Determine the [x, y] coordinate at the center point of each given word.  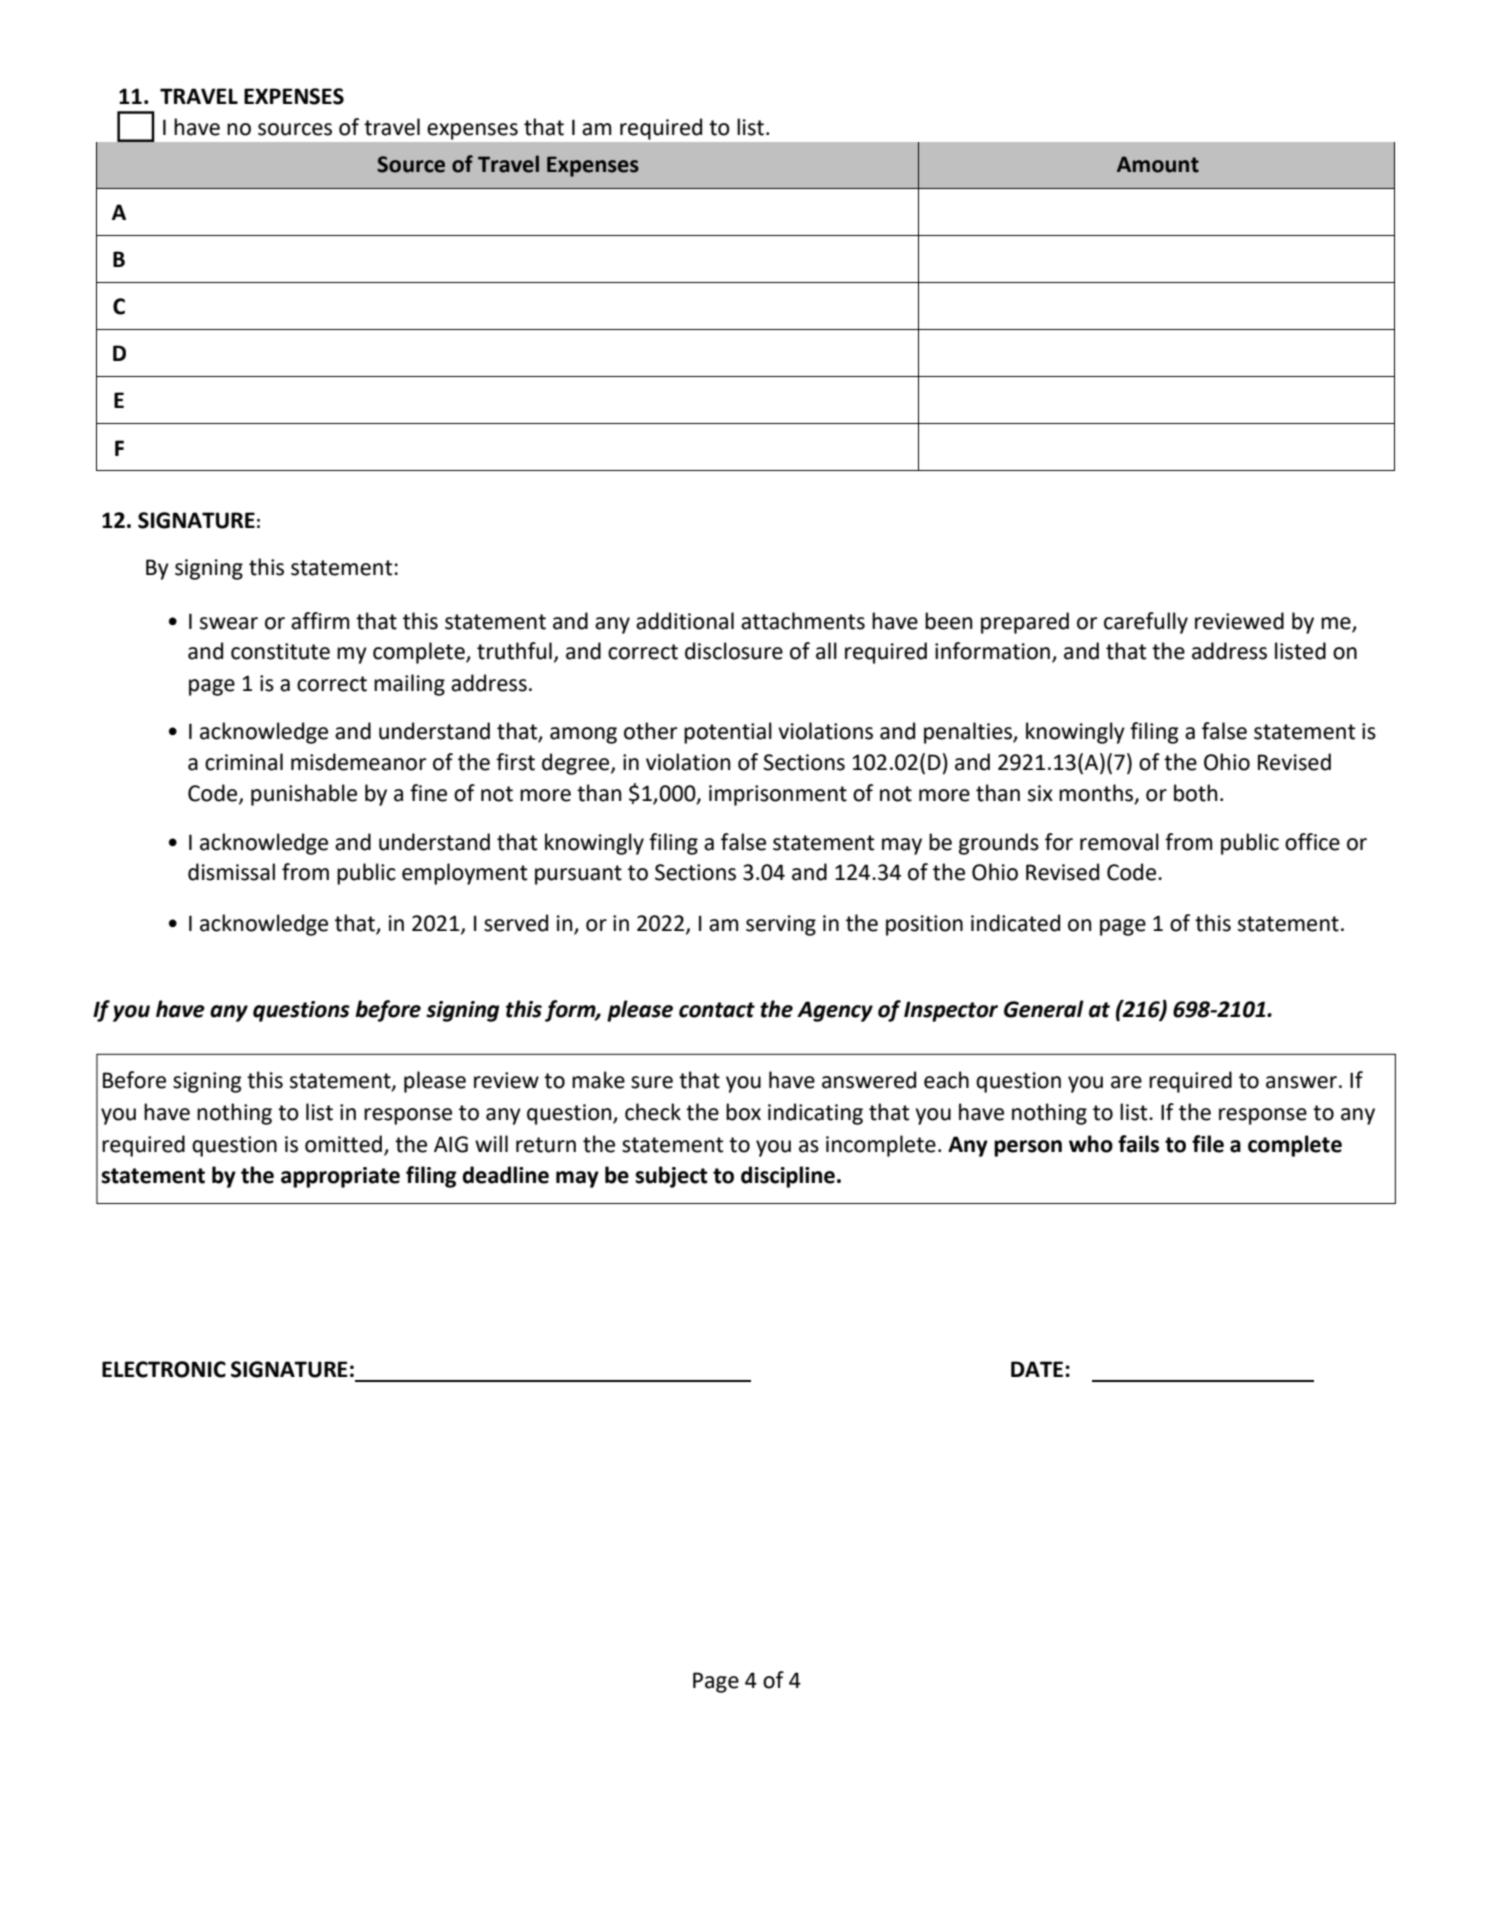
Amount [1158, 164]
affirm [320, 621]
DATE [1037, 1369]
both [1195, 793]
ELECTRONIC [164, 1369]
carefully [1146, 623]
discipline [788, 1177]
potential [728, 733]
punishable [304, 795]
